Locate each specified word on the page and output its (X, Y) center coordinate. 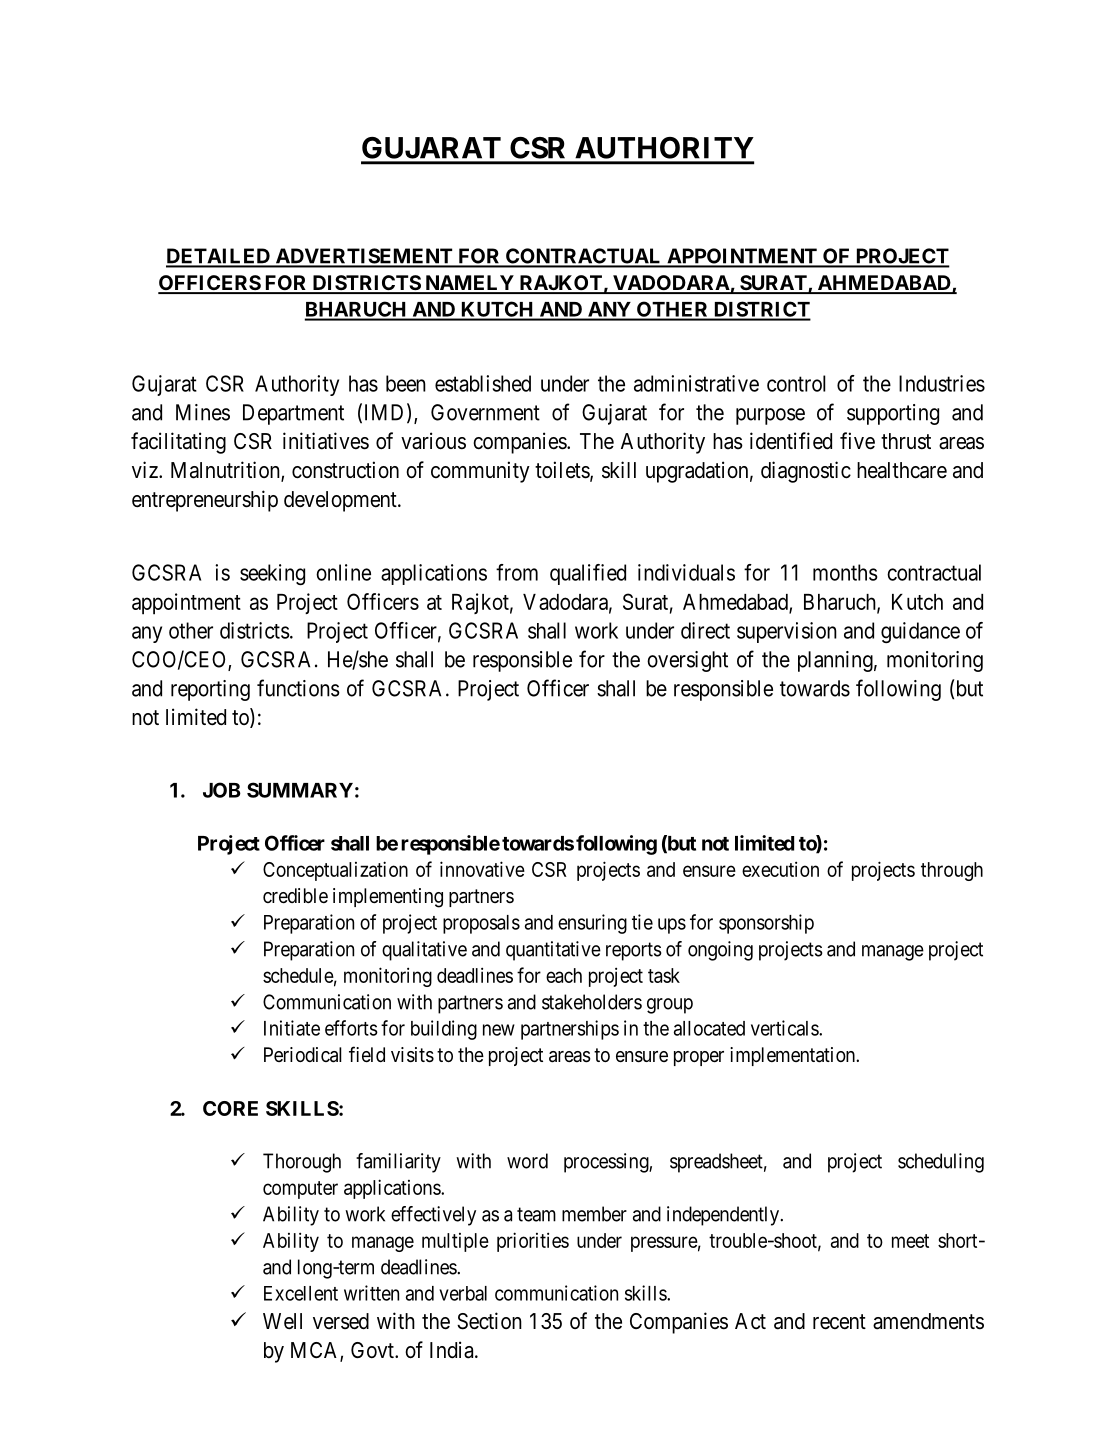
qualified (588, 574)
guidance (920, 632)
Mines (203, 412)
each (564, 975)
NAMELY (469, 284)
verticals (785, 1028)
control (796, 383)
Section (489, 1321)
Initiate (292, 1028)
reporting (210, 690)
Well (282, 1321)
